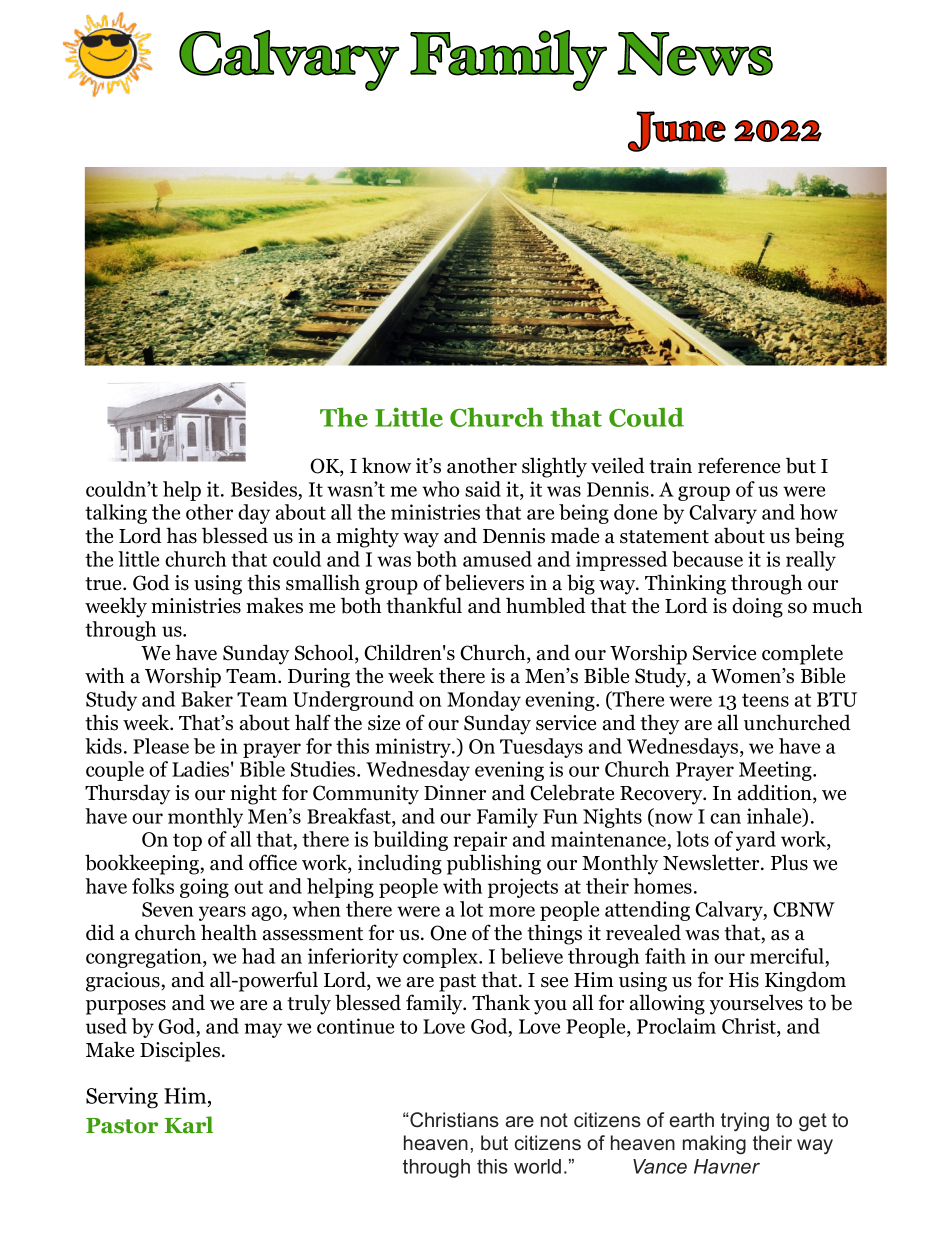 The image size is (952, 1233). I want to click on June, so click(677, 131).
